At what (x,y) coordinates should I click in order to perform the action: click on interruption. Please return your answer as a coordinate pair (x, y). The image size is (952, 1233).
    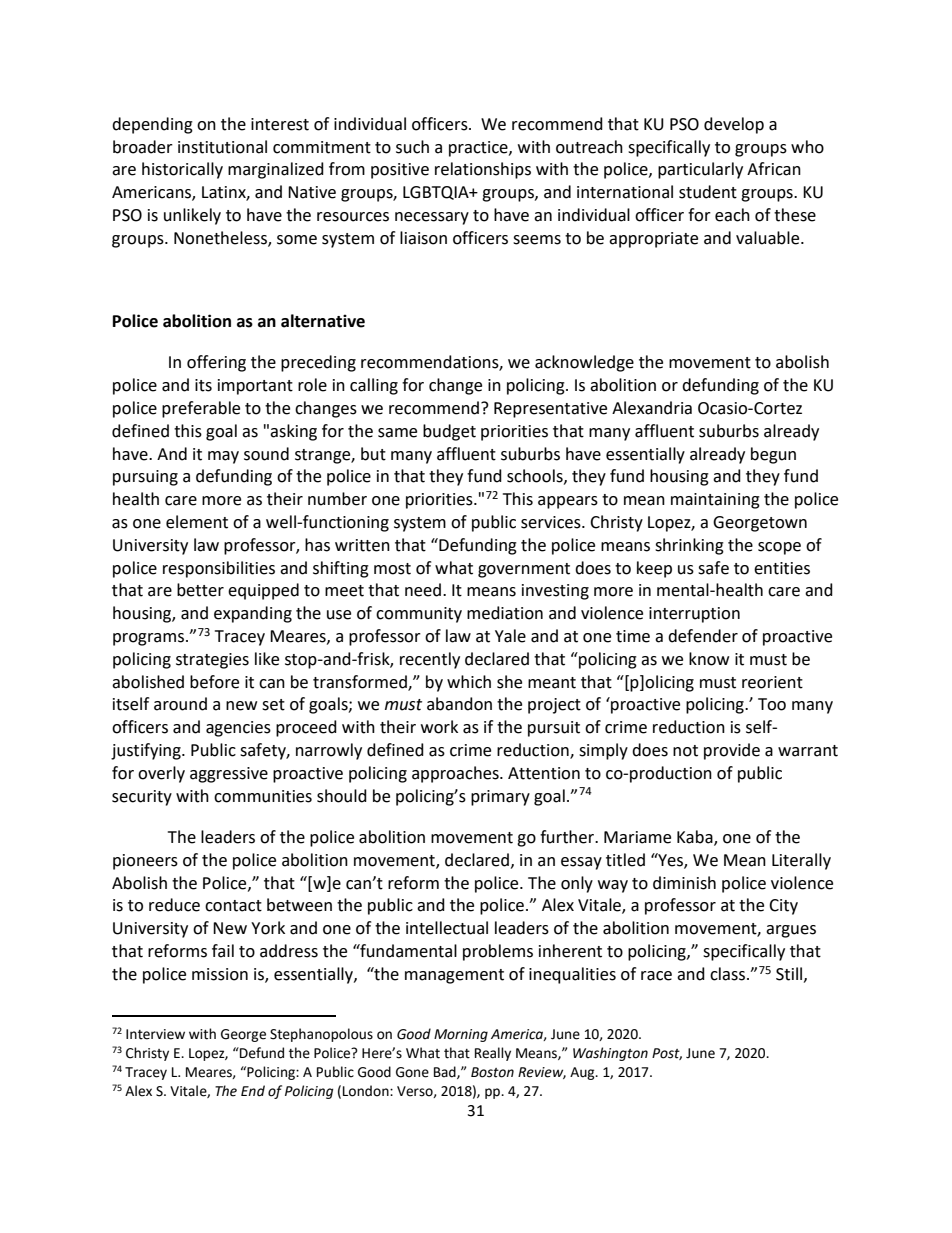
    Looking at the image, I should click on (694, 615).
